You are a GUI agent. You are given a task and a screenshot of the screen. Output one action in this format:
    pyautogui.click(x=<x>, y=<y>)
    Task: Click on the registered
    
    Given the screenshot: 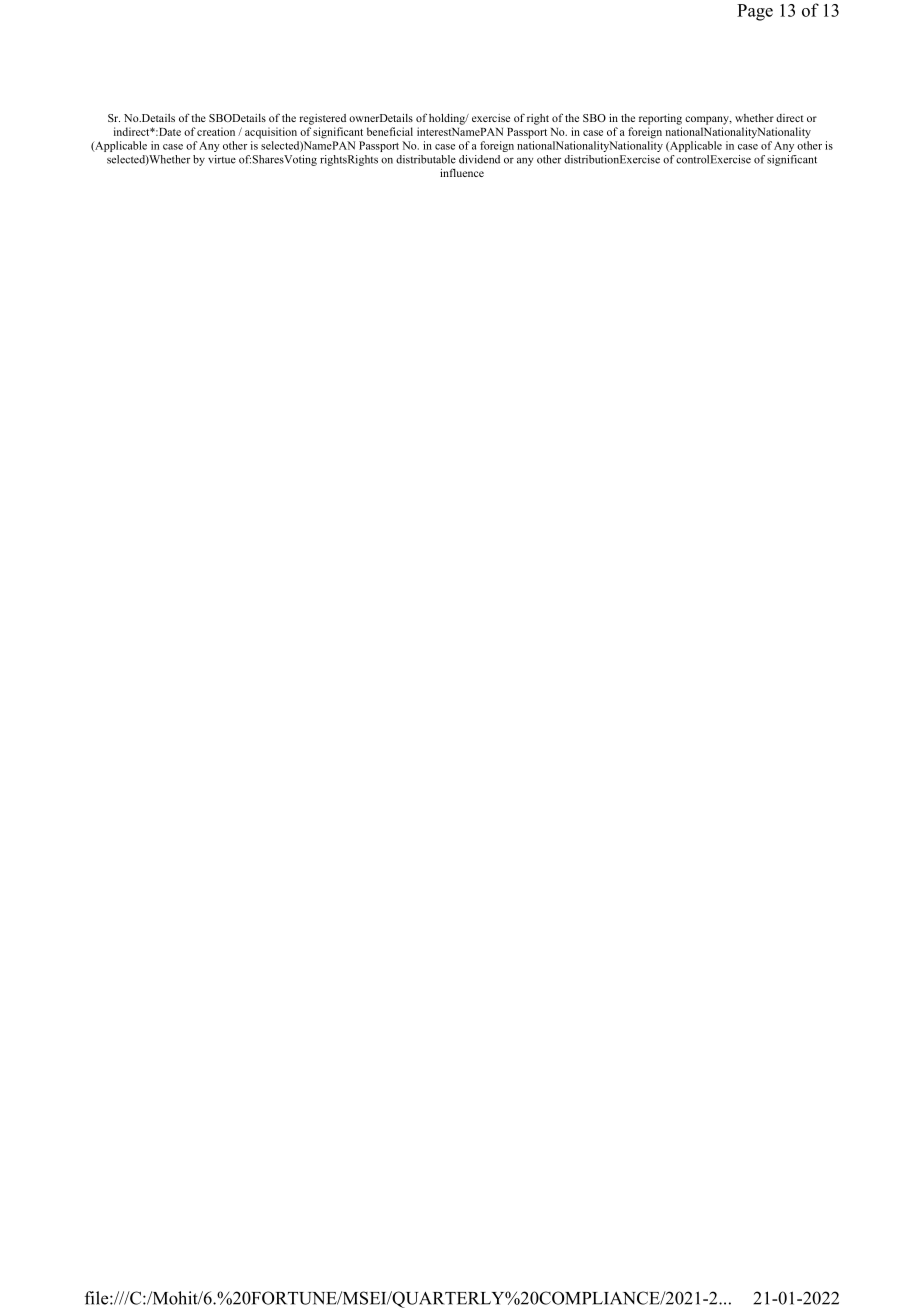 What is the action you would take?
    pyautogui.click(x=323, y=119)
